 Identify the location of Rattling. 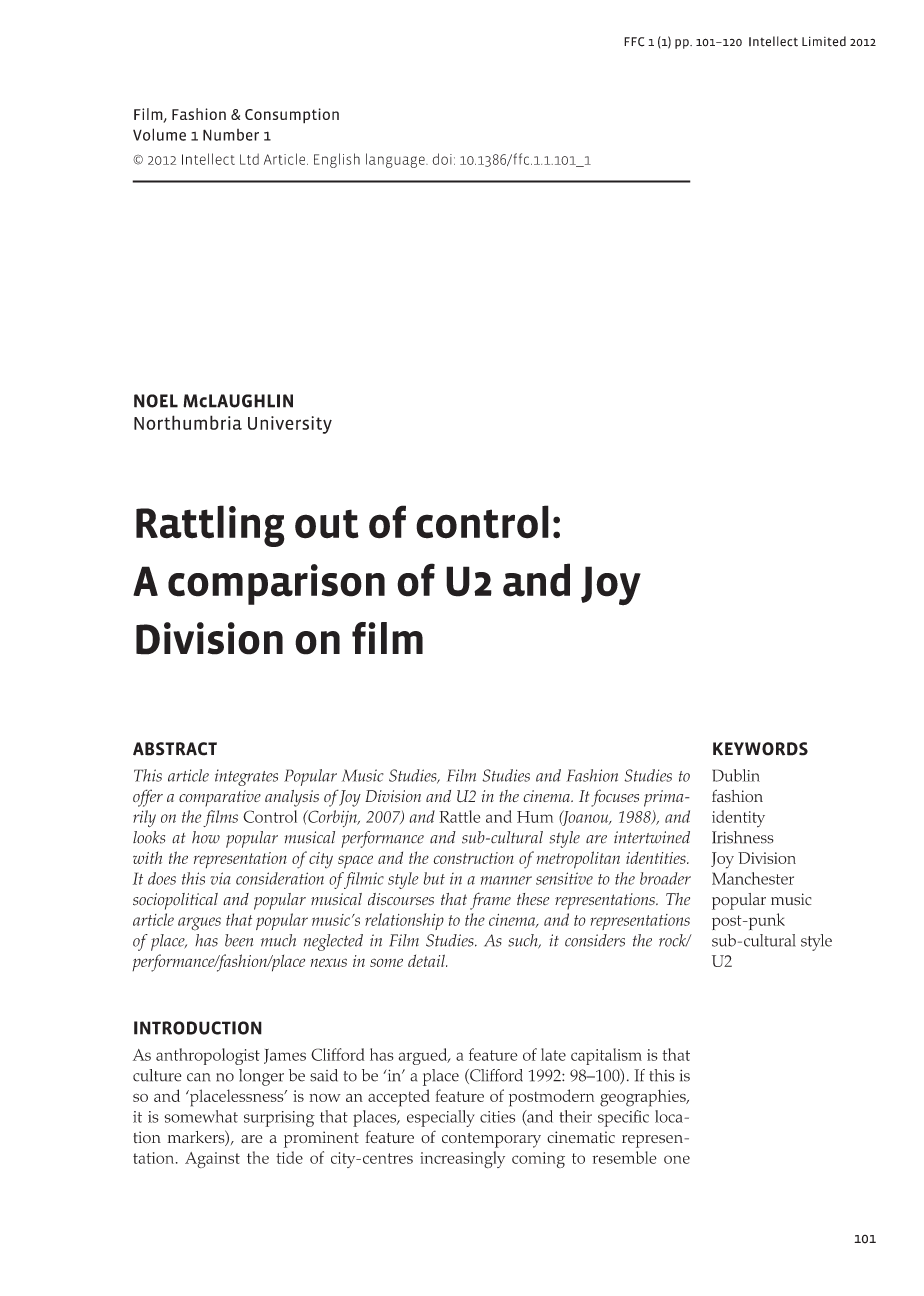
(210, 526).
